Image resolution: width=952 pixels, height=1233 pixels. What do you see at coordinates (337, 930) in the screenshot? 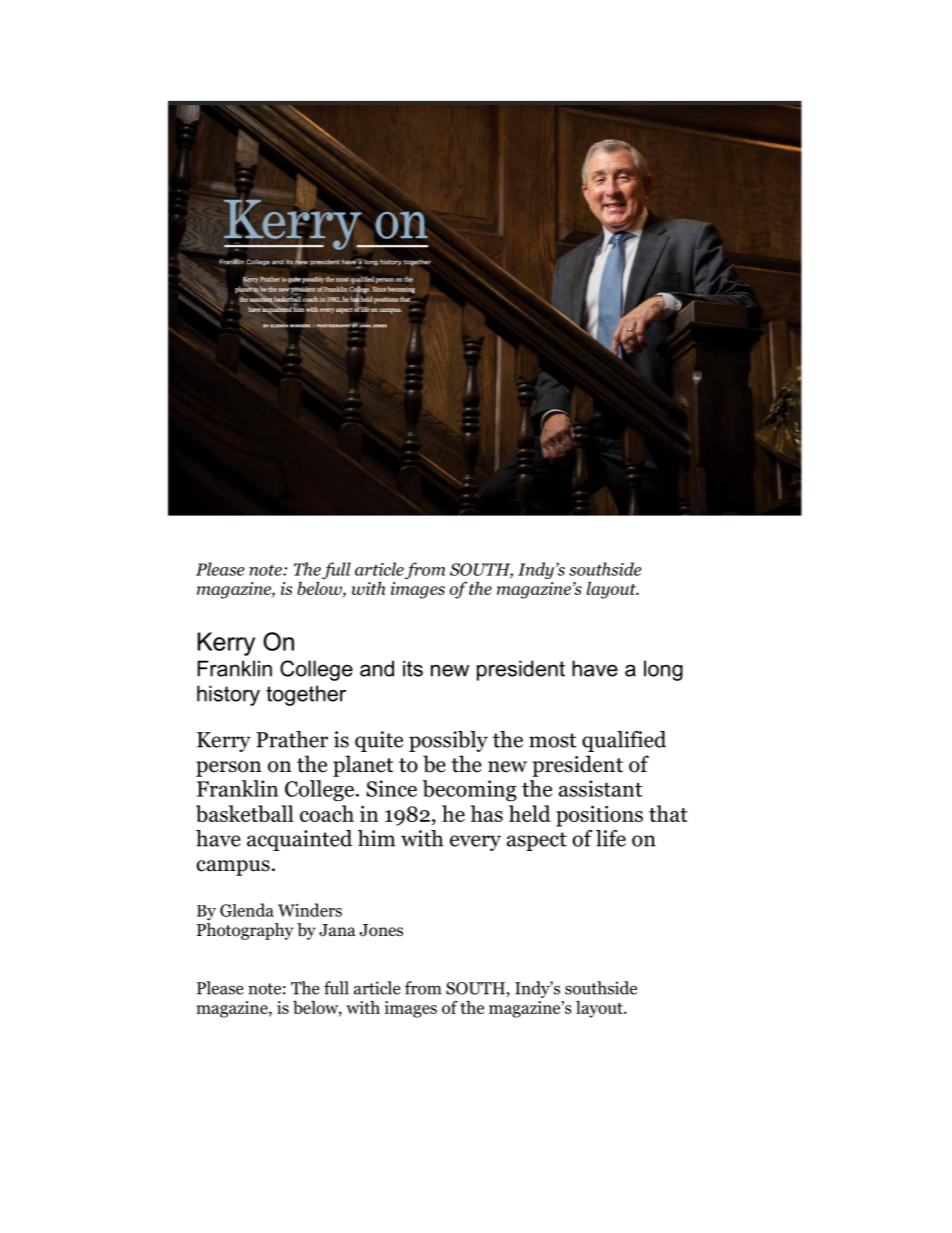
I see `Jana` at bounding box center [337, 930].
